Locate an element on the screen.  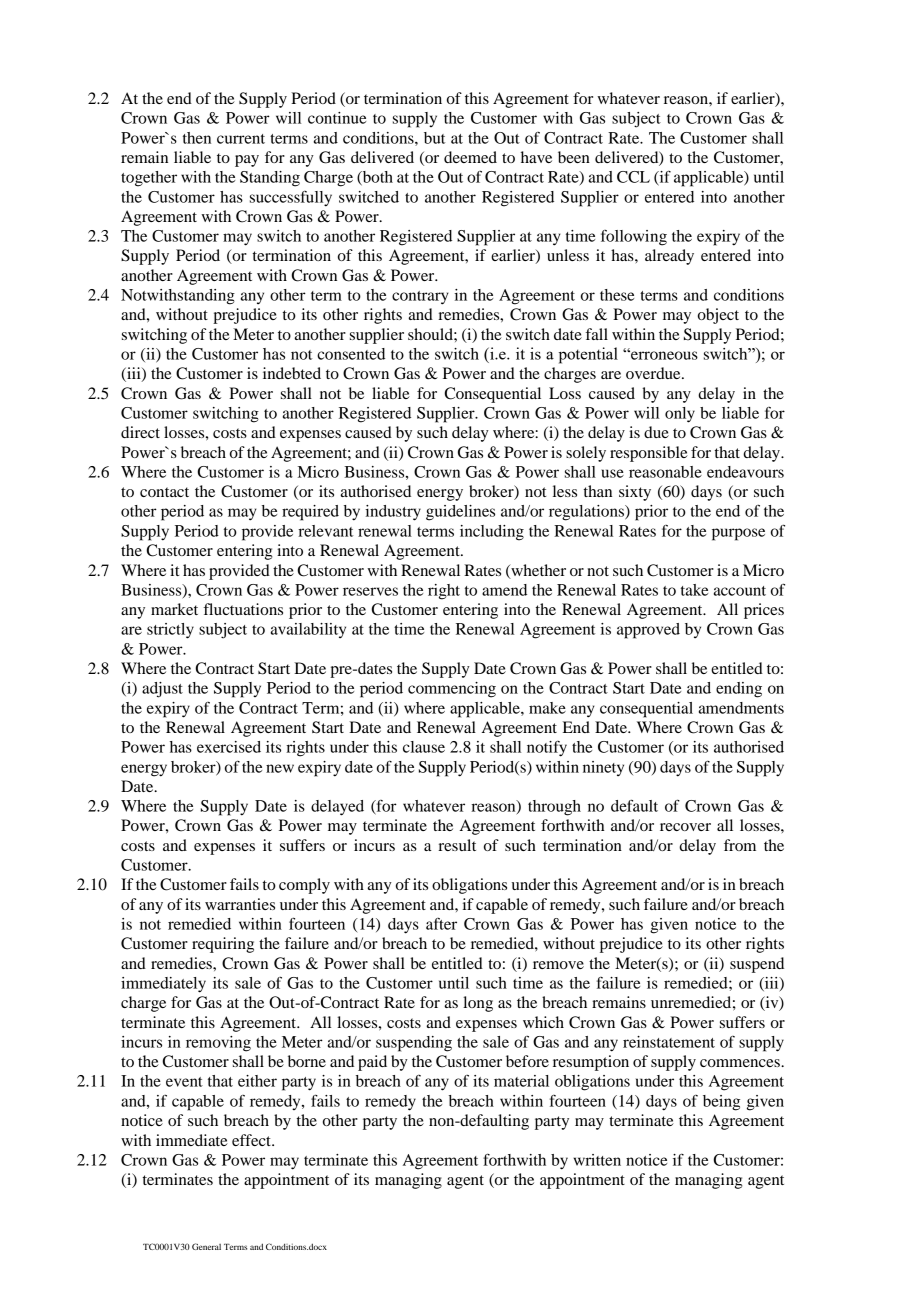
General is located at coordinates (206, 1246).
